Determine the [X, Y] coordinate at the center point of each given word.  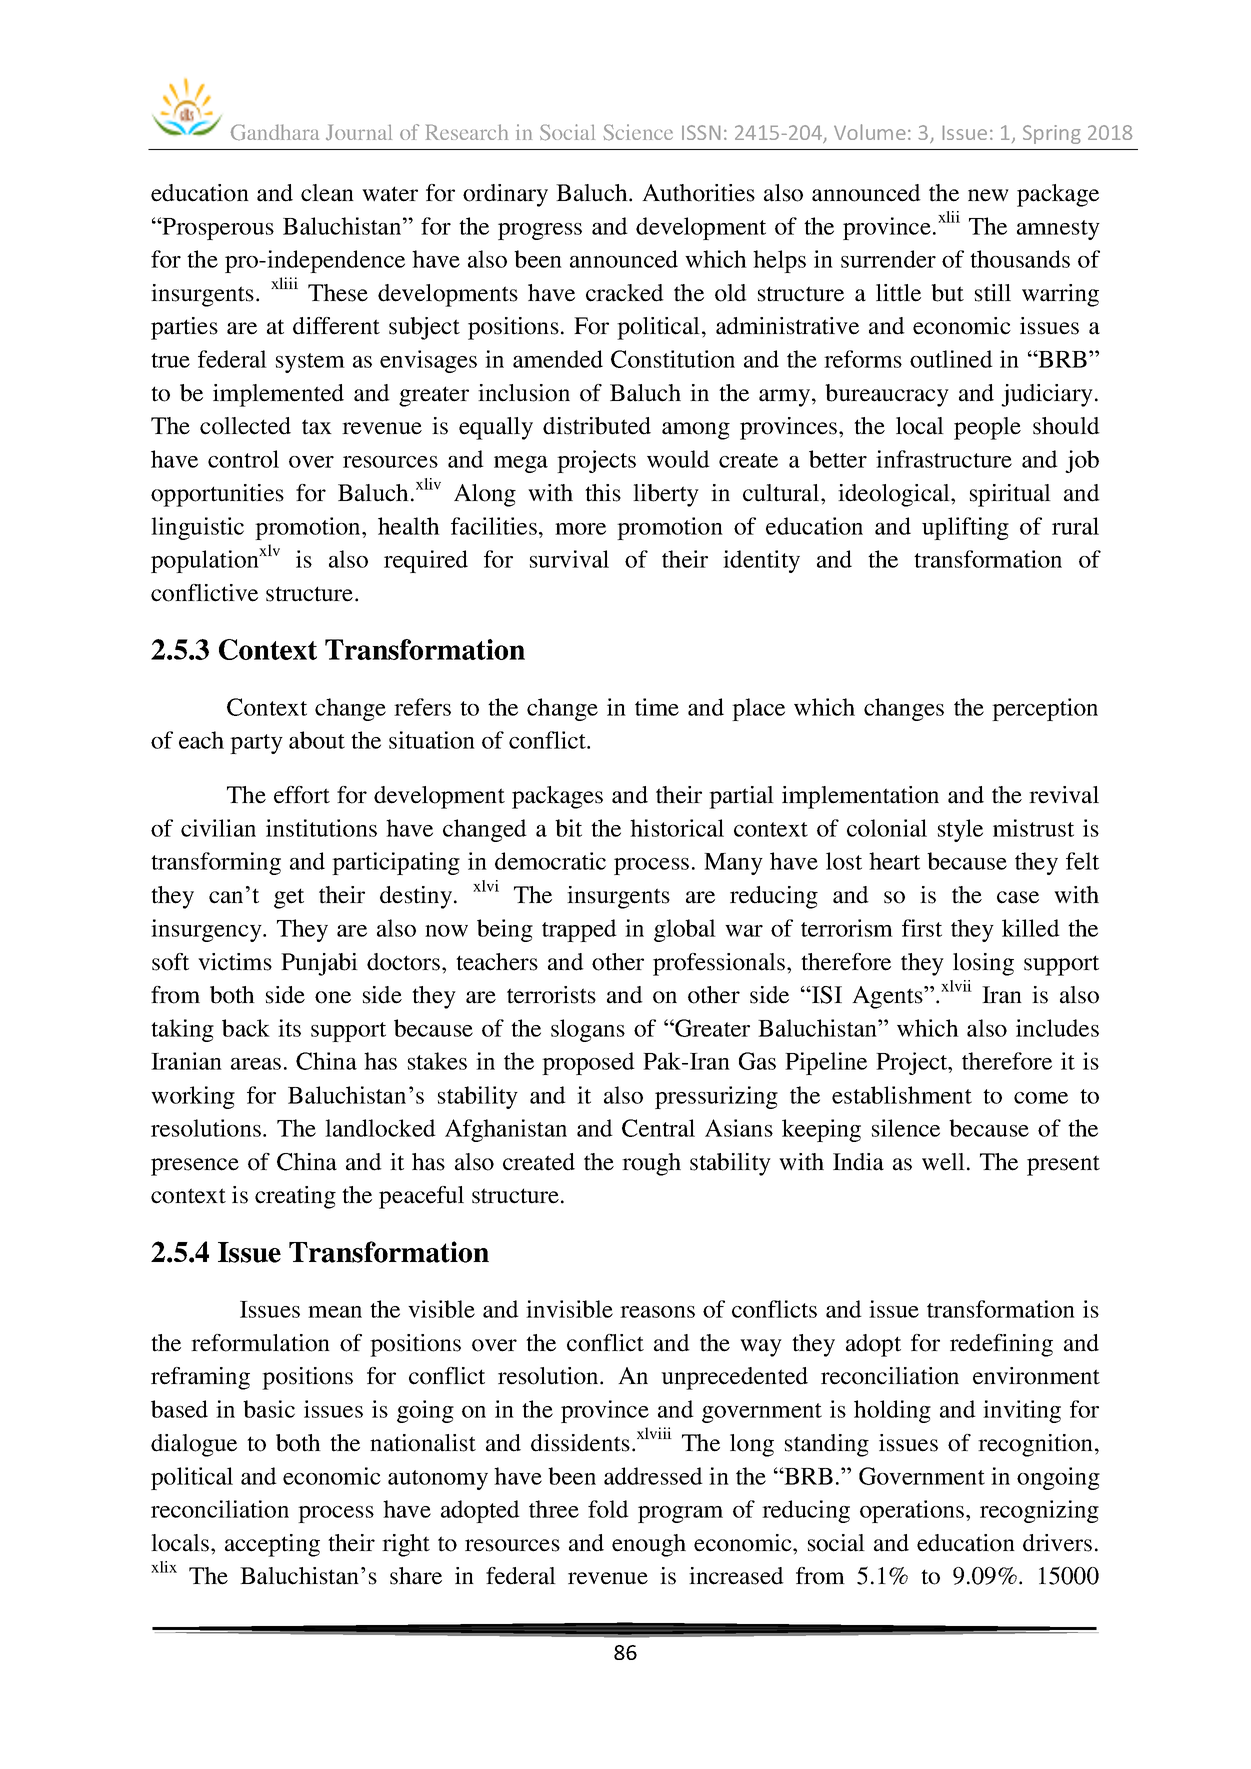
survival [569, 559]
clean [327, 193]
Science [638, 132]
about [317, 740]
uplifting [965, 528]
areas [256, 1064]
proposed [588, 1063]
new [988, 195]
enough [649, 1545]
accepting [272, 1545]
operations [913, 1511]
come [1041, 1098]
